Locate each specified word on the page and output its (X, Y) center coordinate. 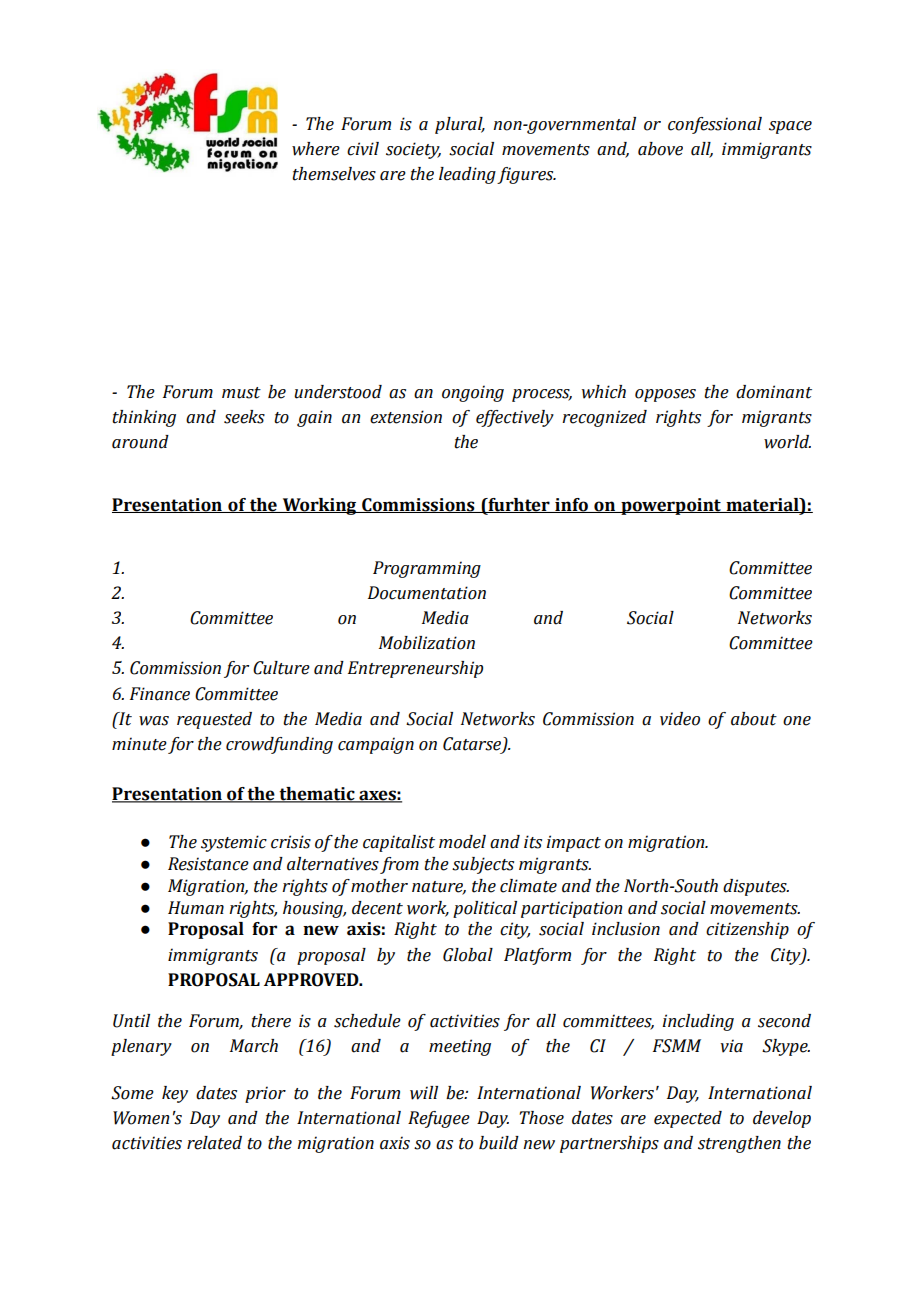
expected (688, 1119)
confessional (715, 125)
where (316, 149)
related (214, 1143)
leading (467, 175)
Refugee (439, 1119)
